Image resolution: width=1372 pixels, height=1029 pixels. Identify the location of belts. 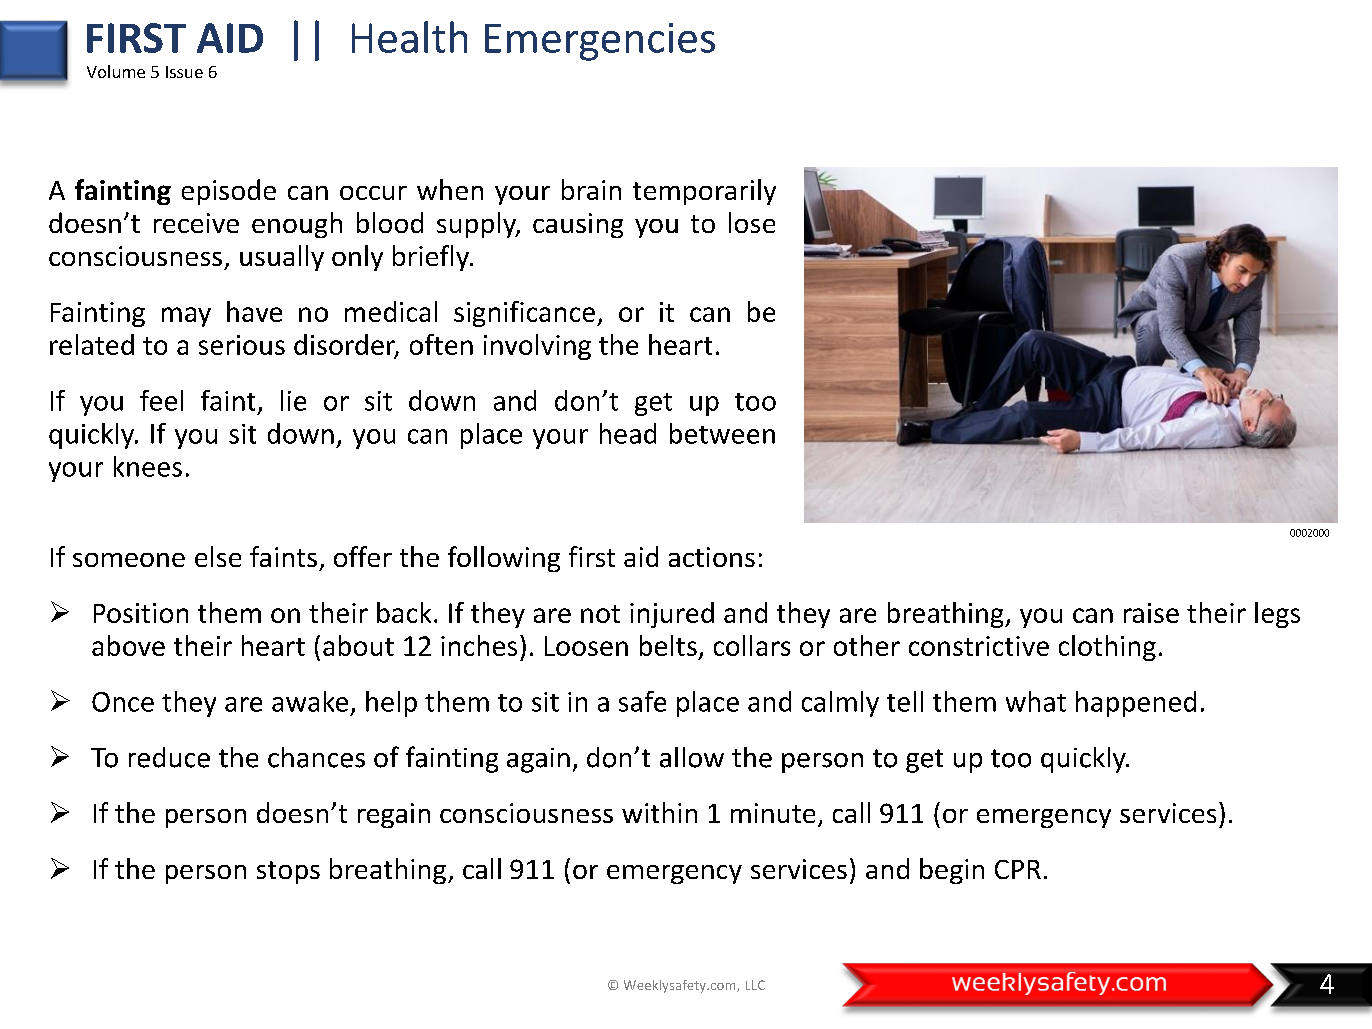
(668, 645).
